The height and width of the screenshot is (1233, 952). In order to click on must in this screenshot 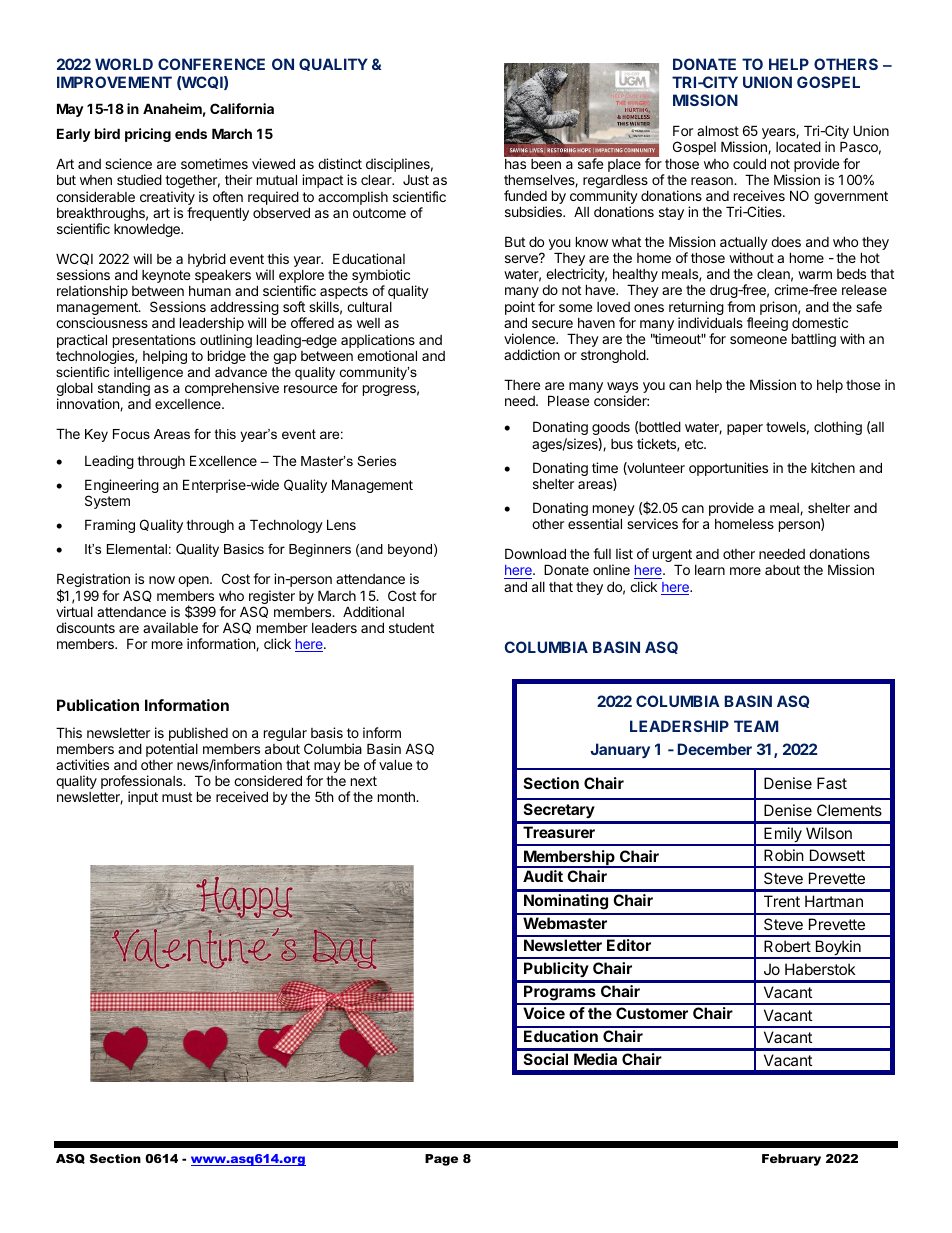, I will do `click(177, 797)`.
